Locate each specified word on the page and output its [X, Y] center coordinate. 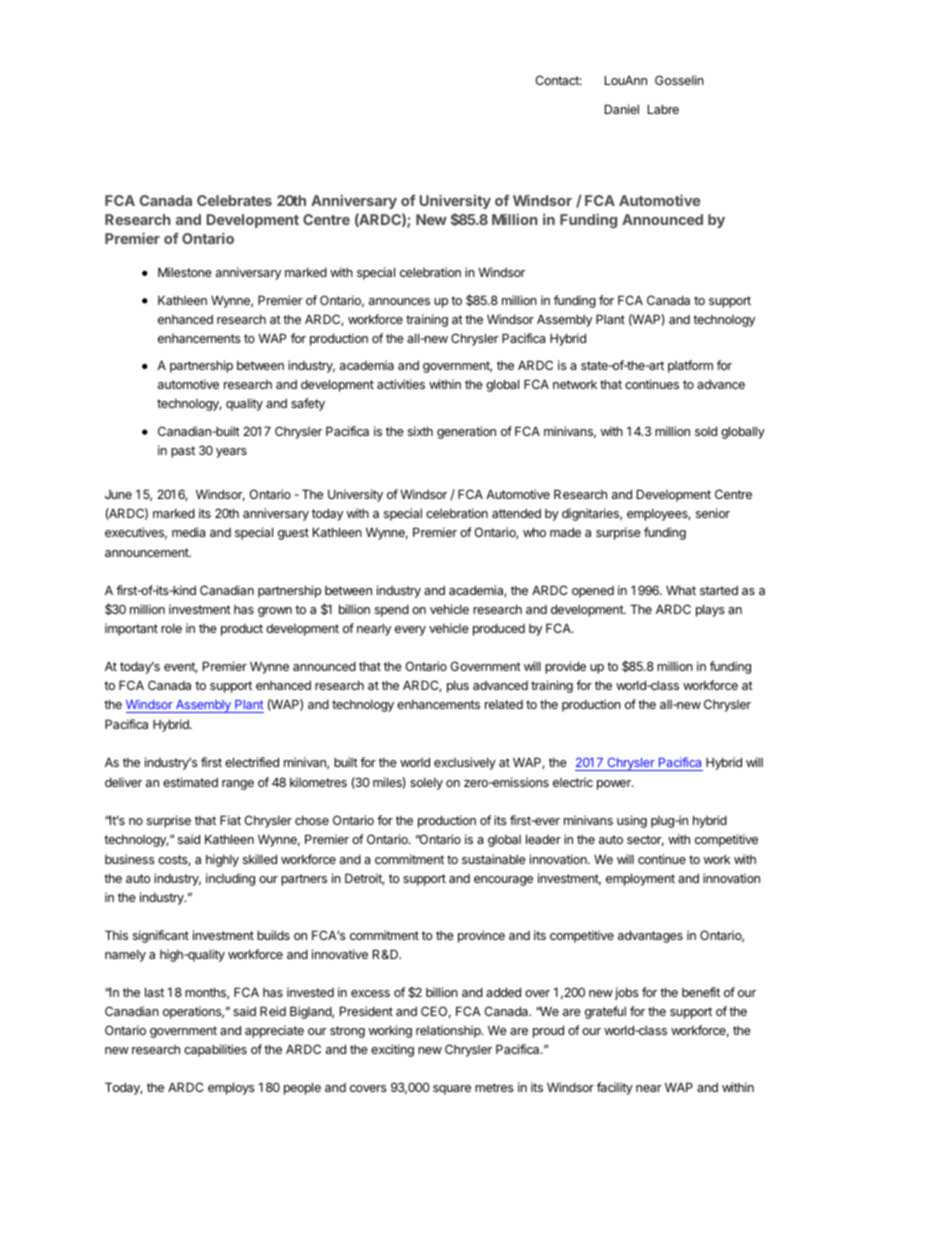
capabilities [215, 1050]
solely [426, 784]
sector [645, 840]
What [681, 590]
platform [690, 366]
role [171, 628]
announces [399, 301]
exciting [392, 1050]
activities [401, 384]
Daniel [622, 109]
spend [392, 610]
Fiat [230, 820]
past [183, 452]
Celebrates [234, 200]
